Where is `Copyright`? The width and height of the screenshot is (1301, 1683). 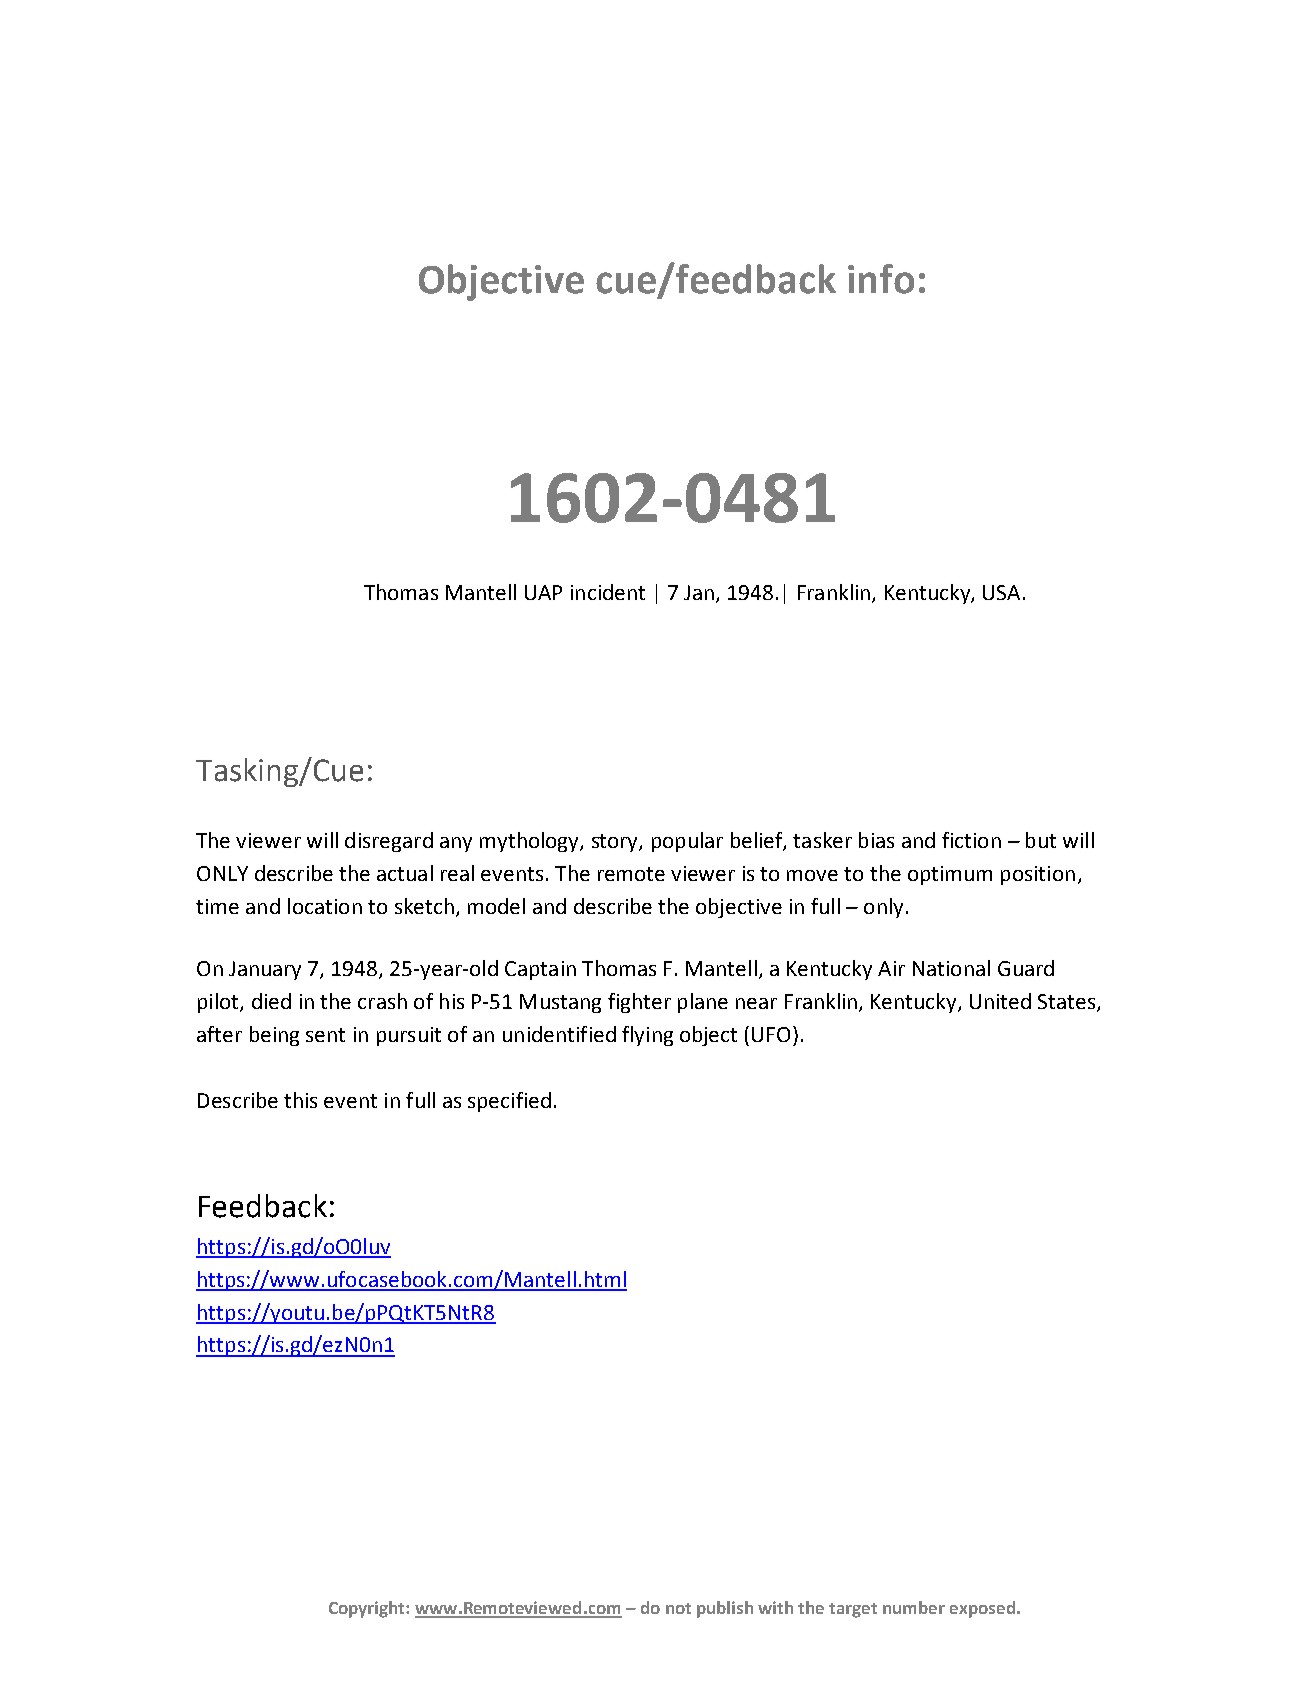 Copyright is located at coordinates (368, 1609).
